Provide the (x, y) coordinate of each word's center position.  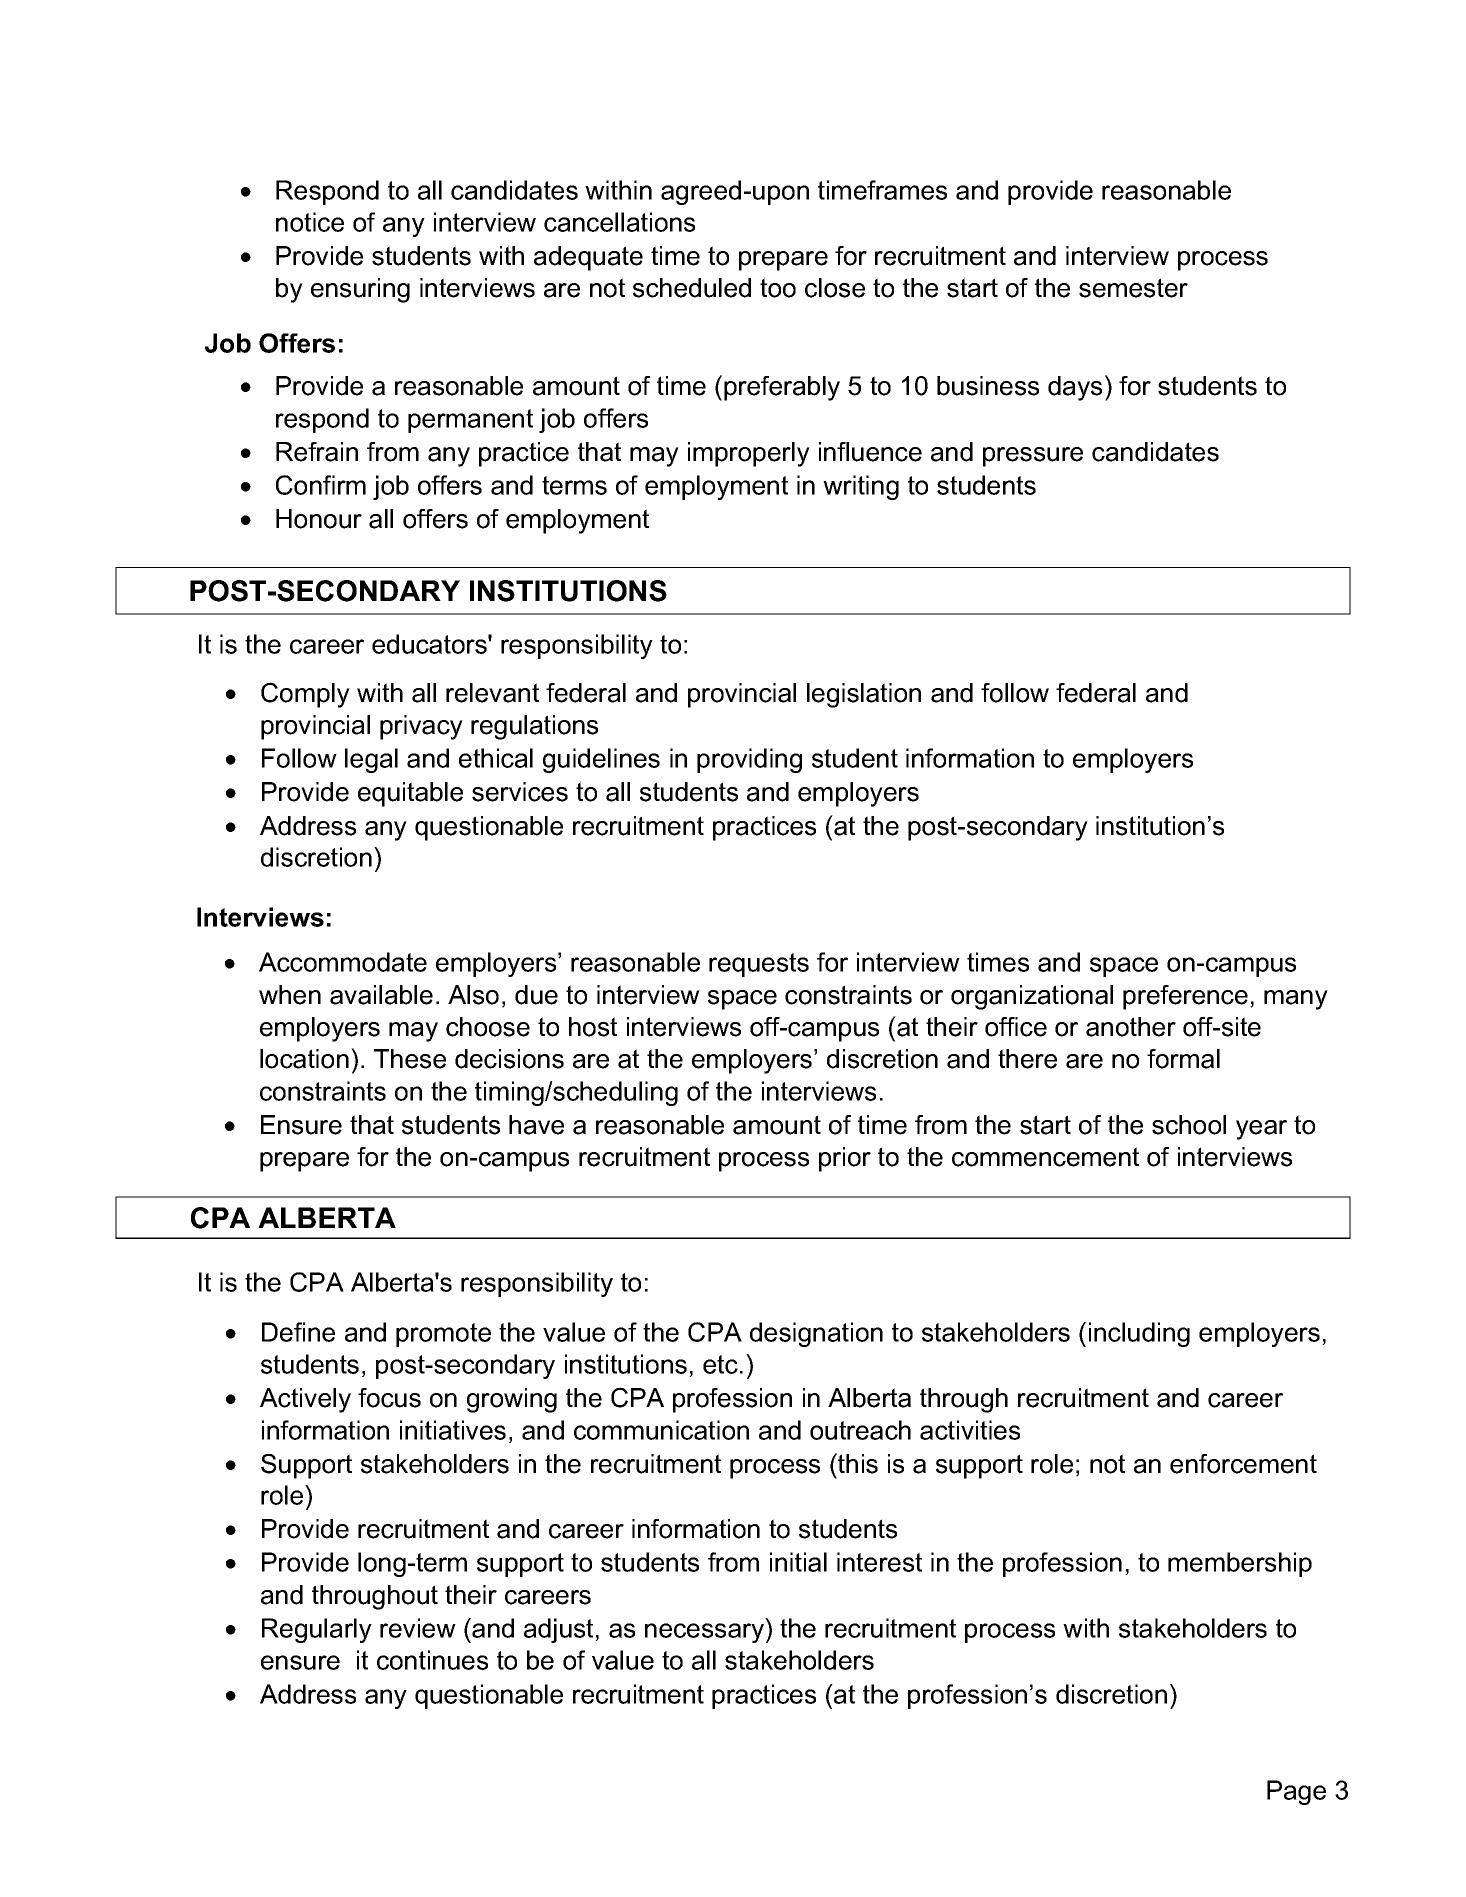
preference (1185, 997)
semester (1133, 288)
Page (1296, 1792)
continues (432, 1660)
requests (759, 965)
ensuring (360, 290)
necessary (706, 1633)
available (381, 995)
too (778, 288)
